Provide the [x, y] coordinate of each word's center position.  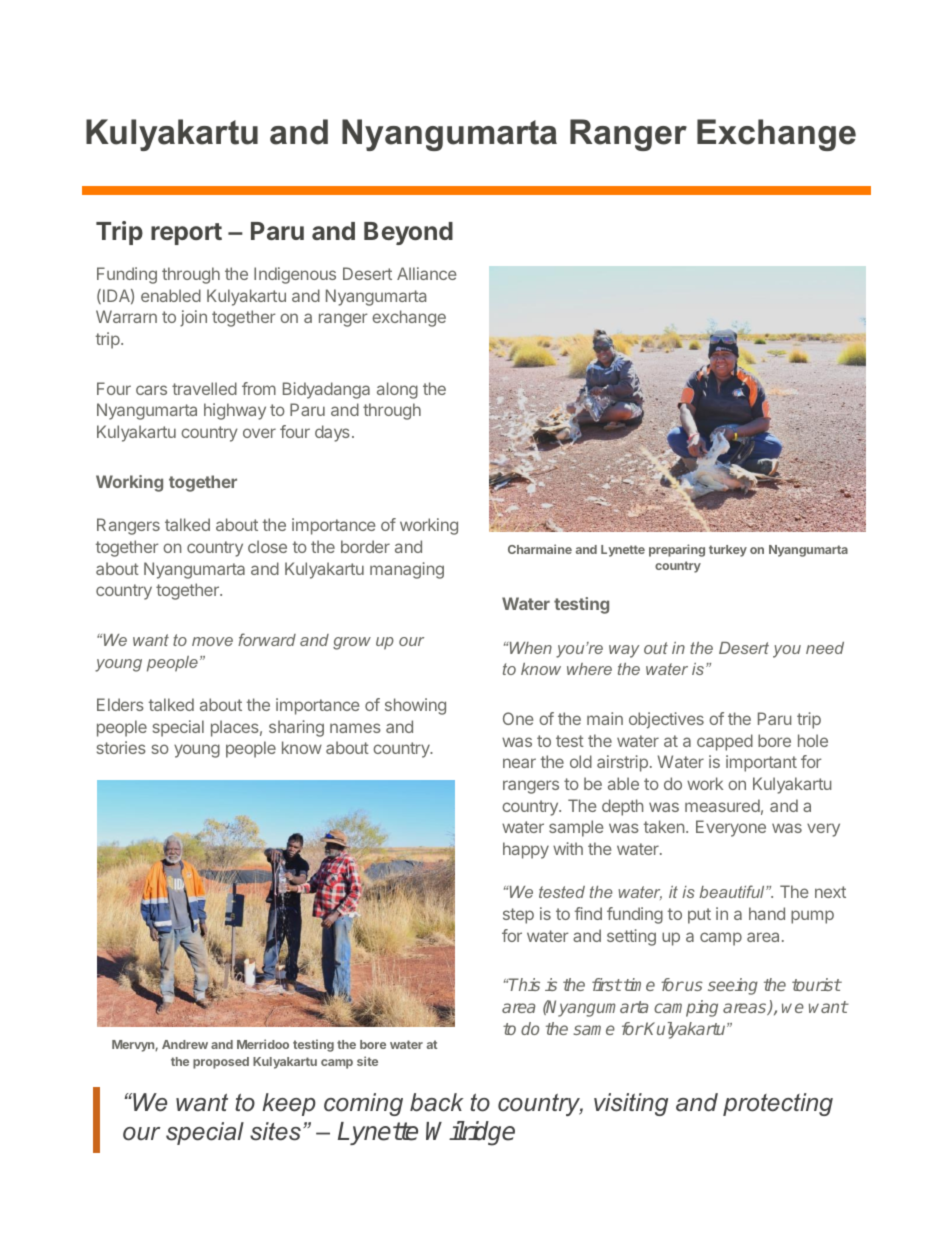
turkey [728, 551]
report [186, 234]
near [519, 763]
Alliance [427, 273]
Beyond [408, 233]
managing [407, 570]
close [267, 546]
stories [121, 747]
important [761, 763]
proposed [221, 1063]
